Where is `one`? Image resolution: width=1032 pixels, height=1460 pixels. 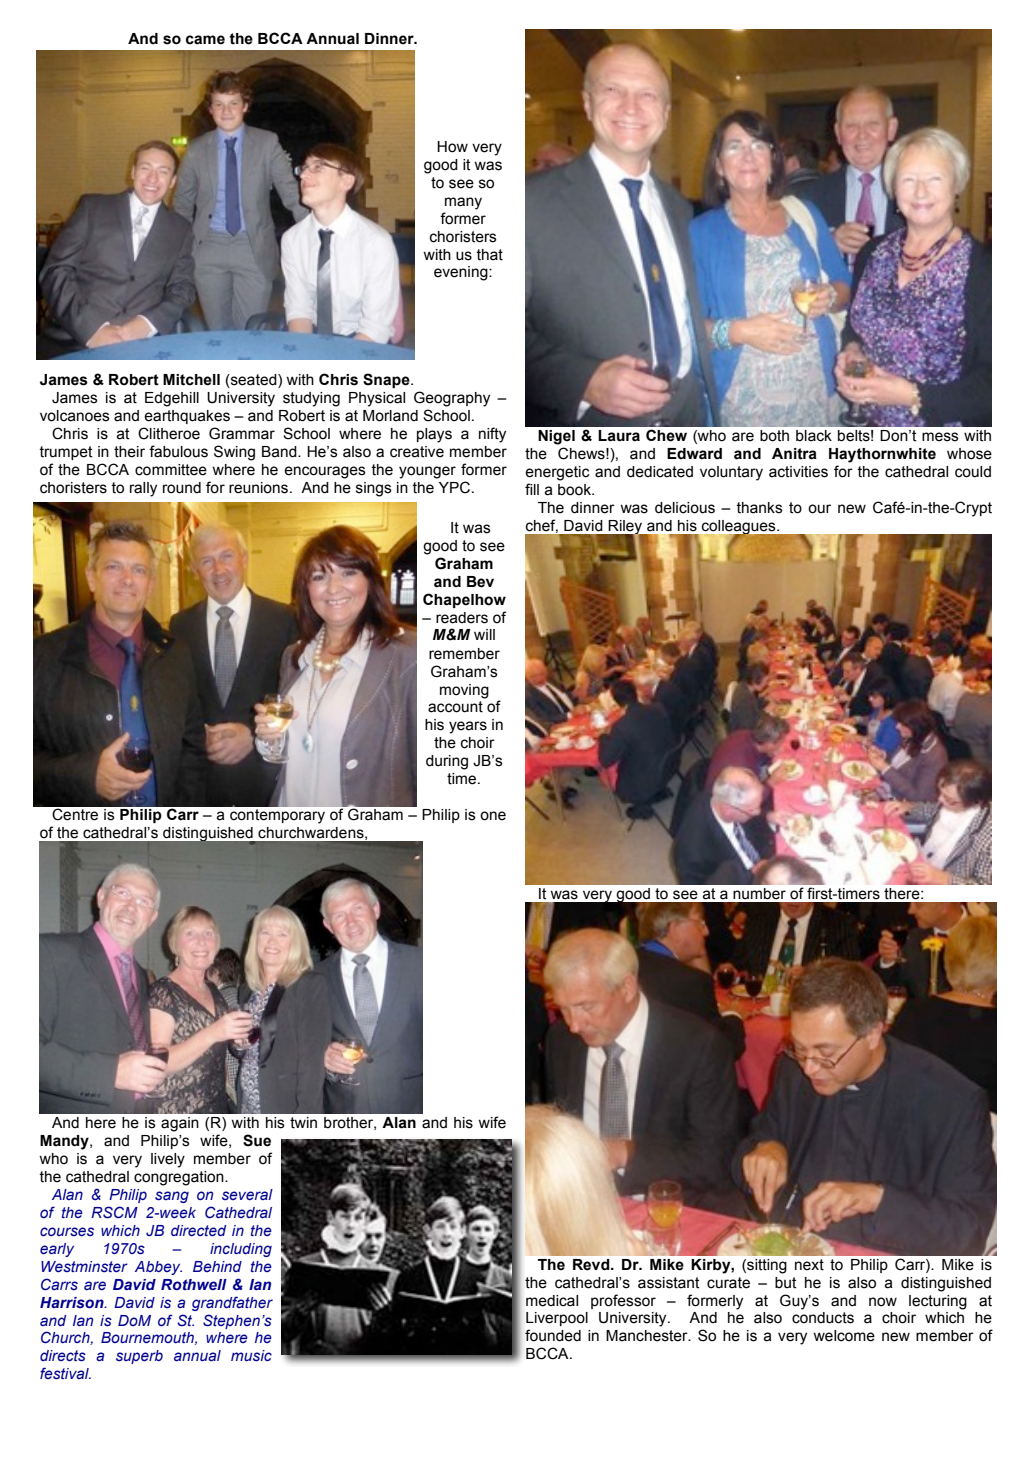
one is located at coordinates (493, 816).
